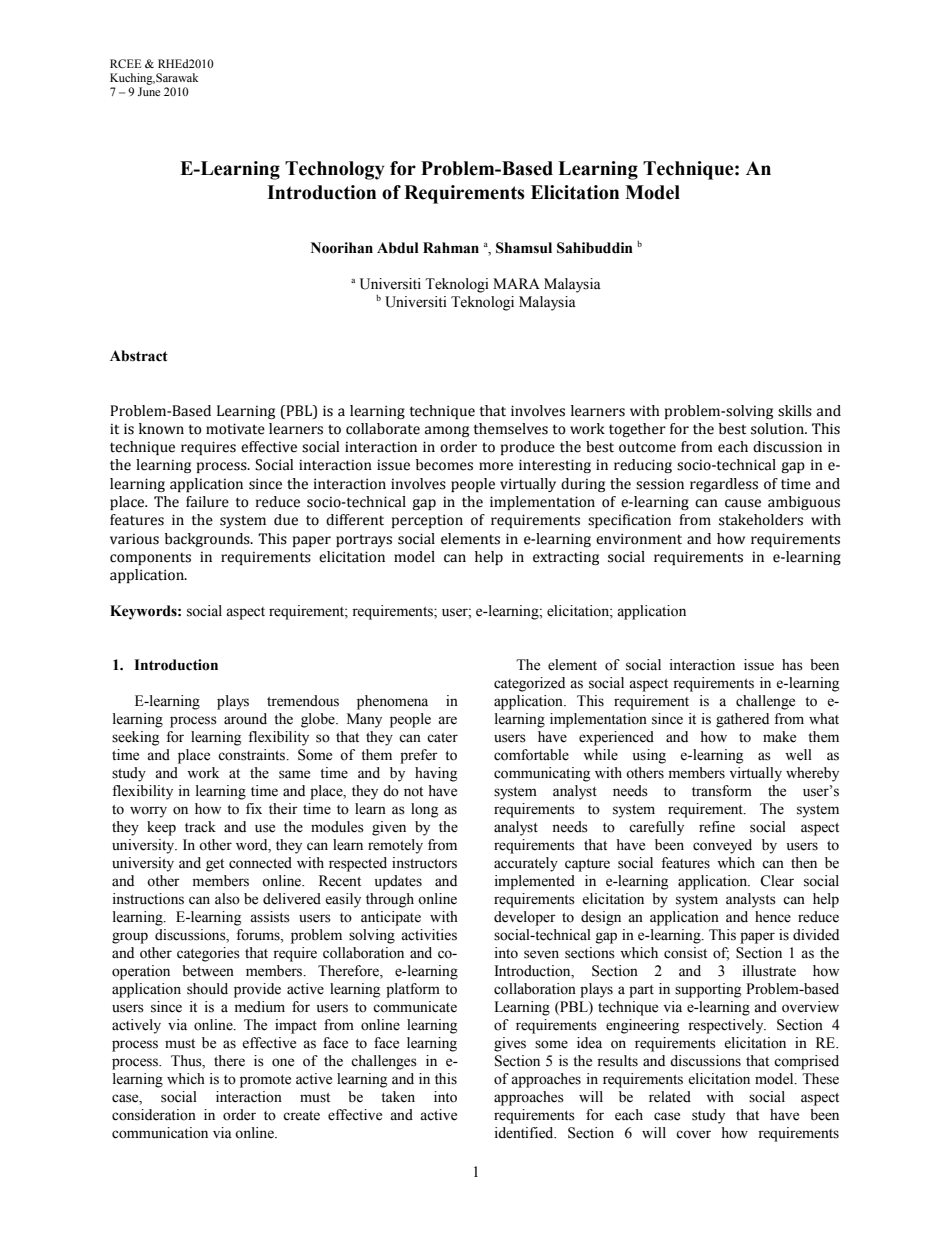  I want to click on promote, so click(265, 1081).
